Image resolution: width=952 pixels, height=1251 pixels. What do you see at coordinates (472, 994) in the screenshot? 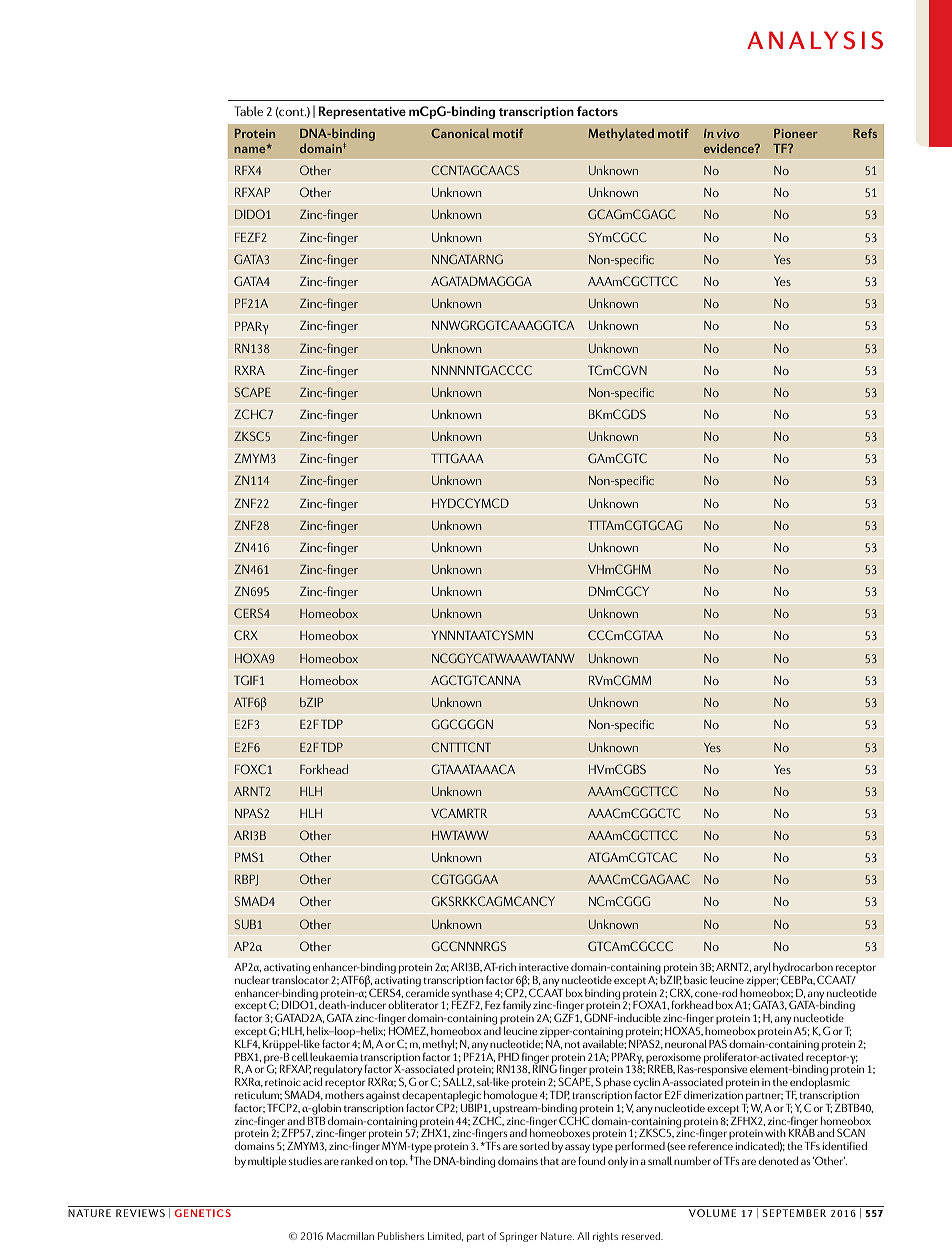
I see `synthase` at bounding box center [472, 994].
